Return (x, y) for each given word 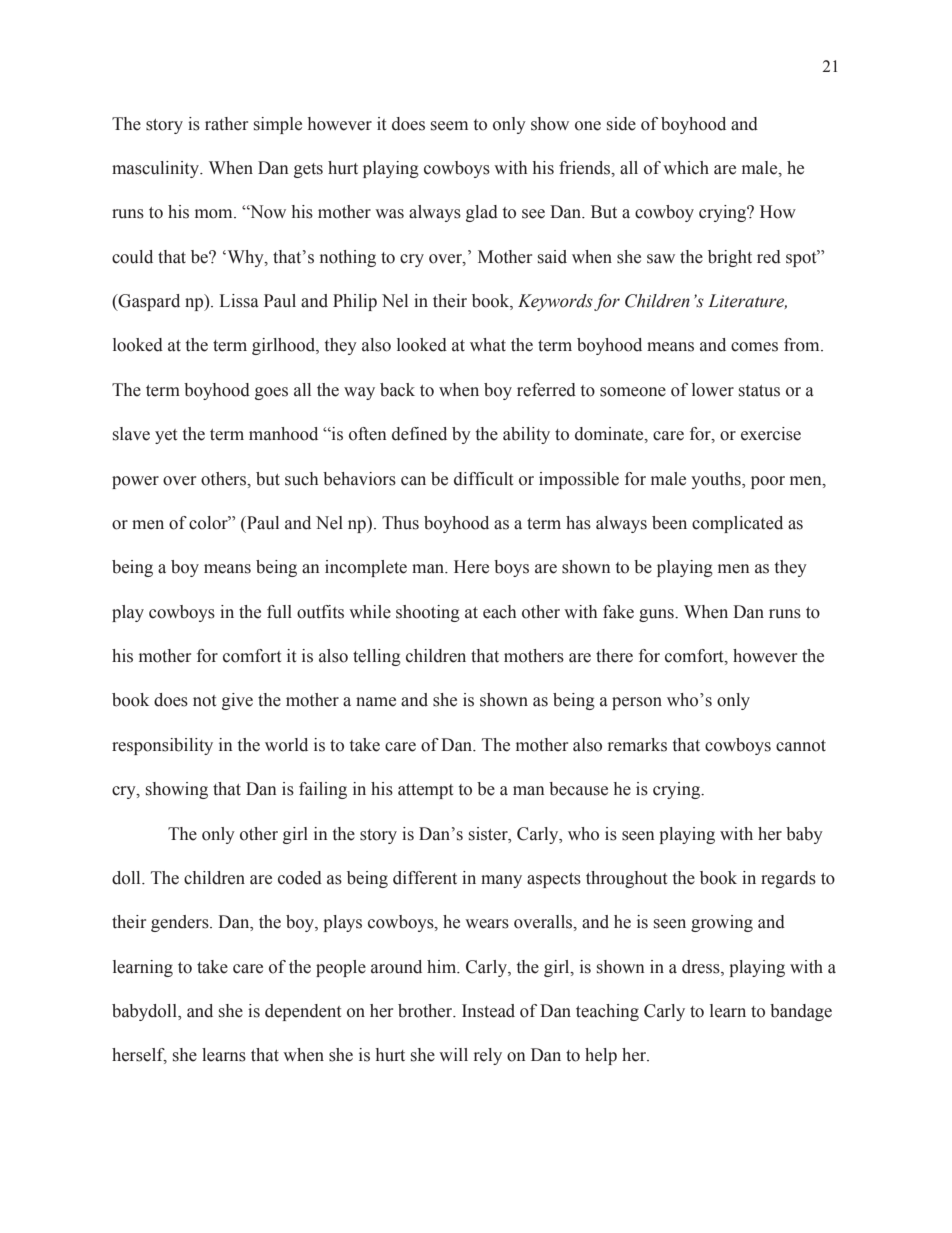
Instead (488, 1011)
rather (226, 124)
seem (449, 126)
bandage (801, 1012)
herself (139, 1056)
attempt (425, 791)
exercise (771, 434)
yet (166, 436)
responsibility (162, 746)
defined (419, 434)
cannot (801, 746)
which (686, 168)
